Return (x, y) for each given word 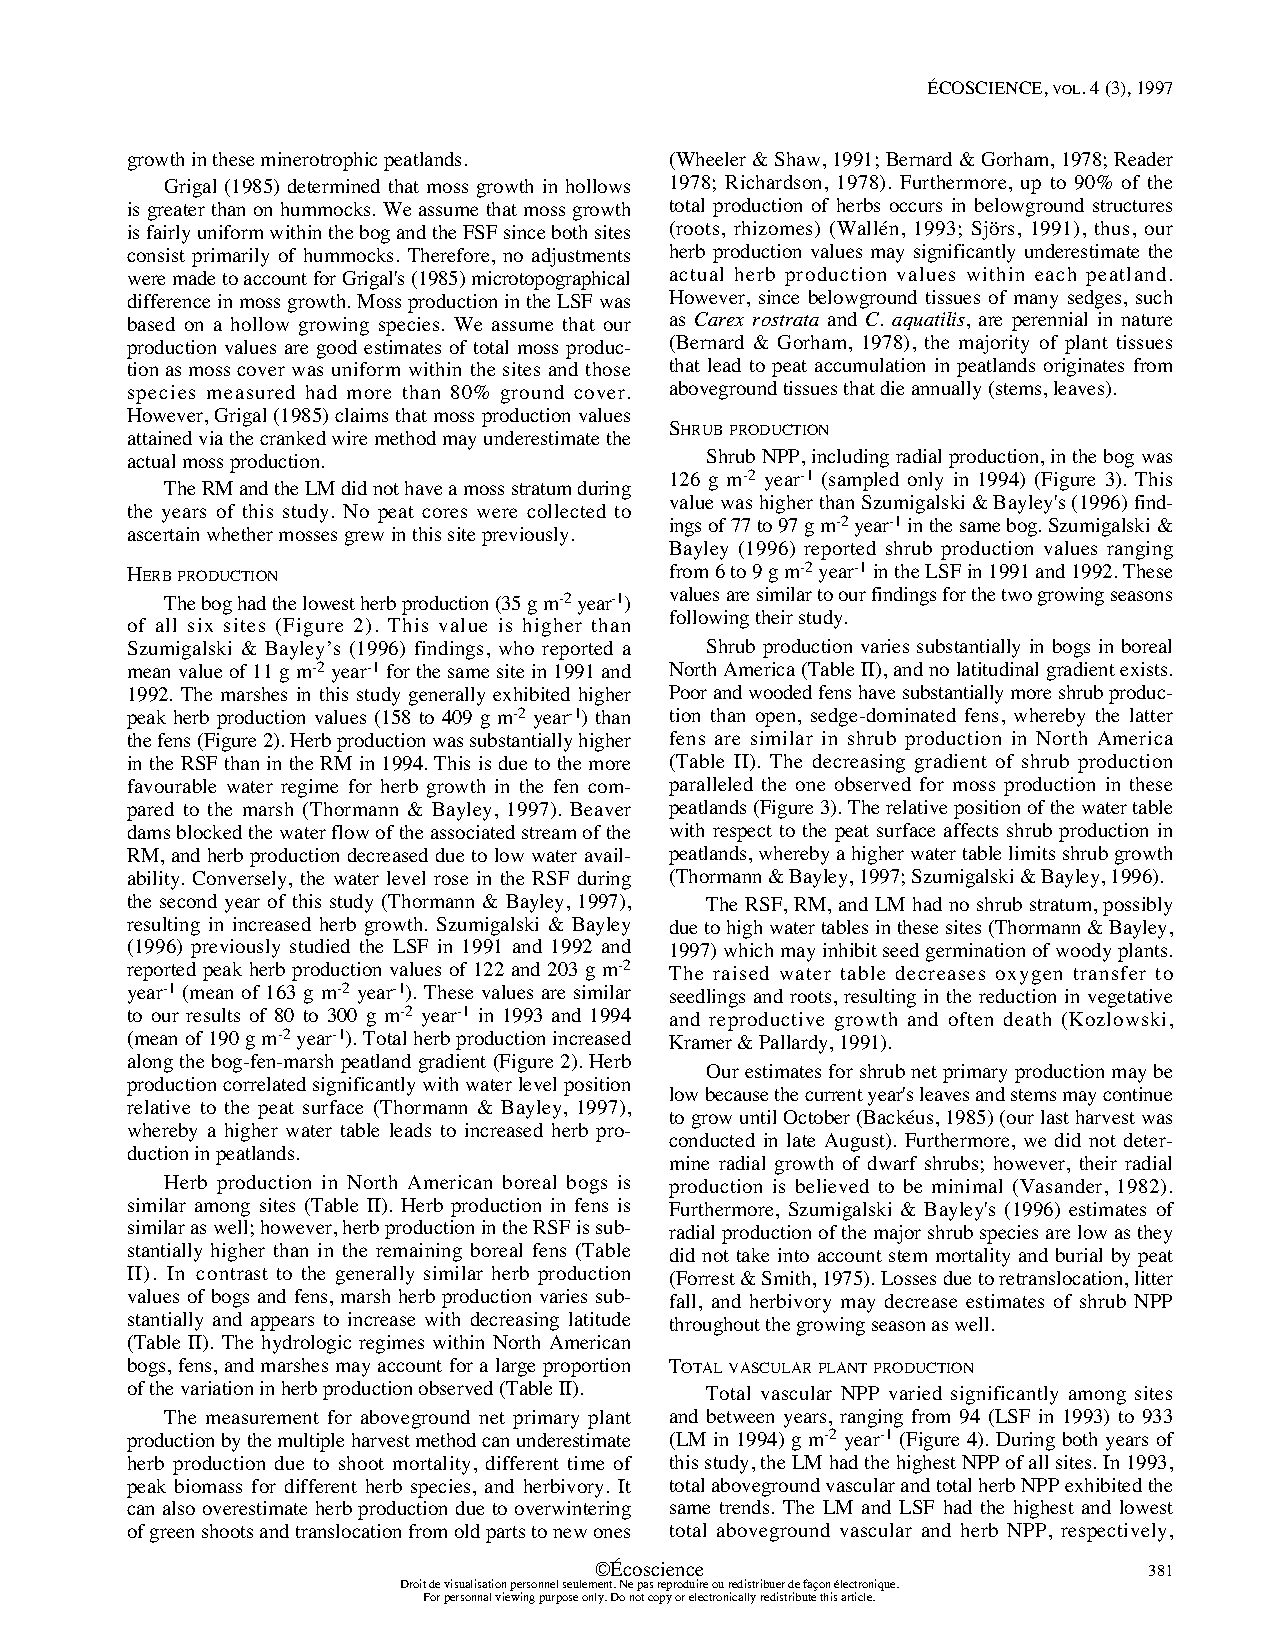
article (858, 1596)
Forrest (704, 1278)
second (188, 901)
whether (240, 534)
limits (1032, 853)
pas (645, 1586)
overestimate (255, 1508)
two (1017, 595)
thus (1112, 228)
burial (1079, 1255)
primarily (230, 257)
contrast (232, 1274)
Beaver (600, 809)
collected (566, 511)
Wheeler (710, 159)
